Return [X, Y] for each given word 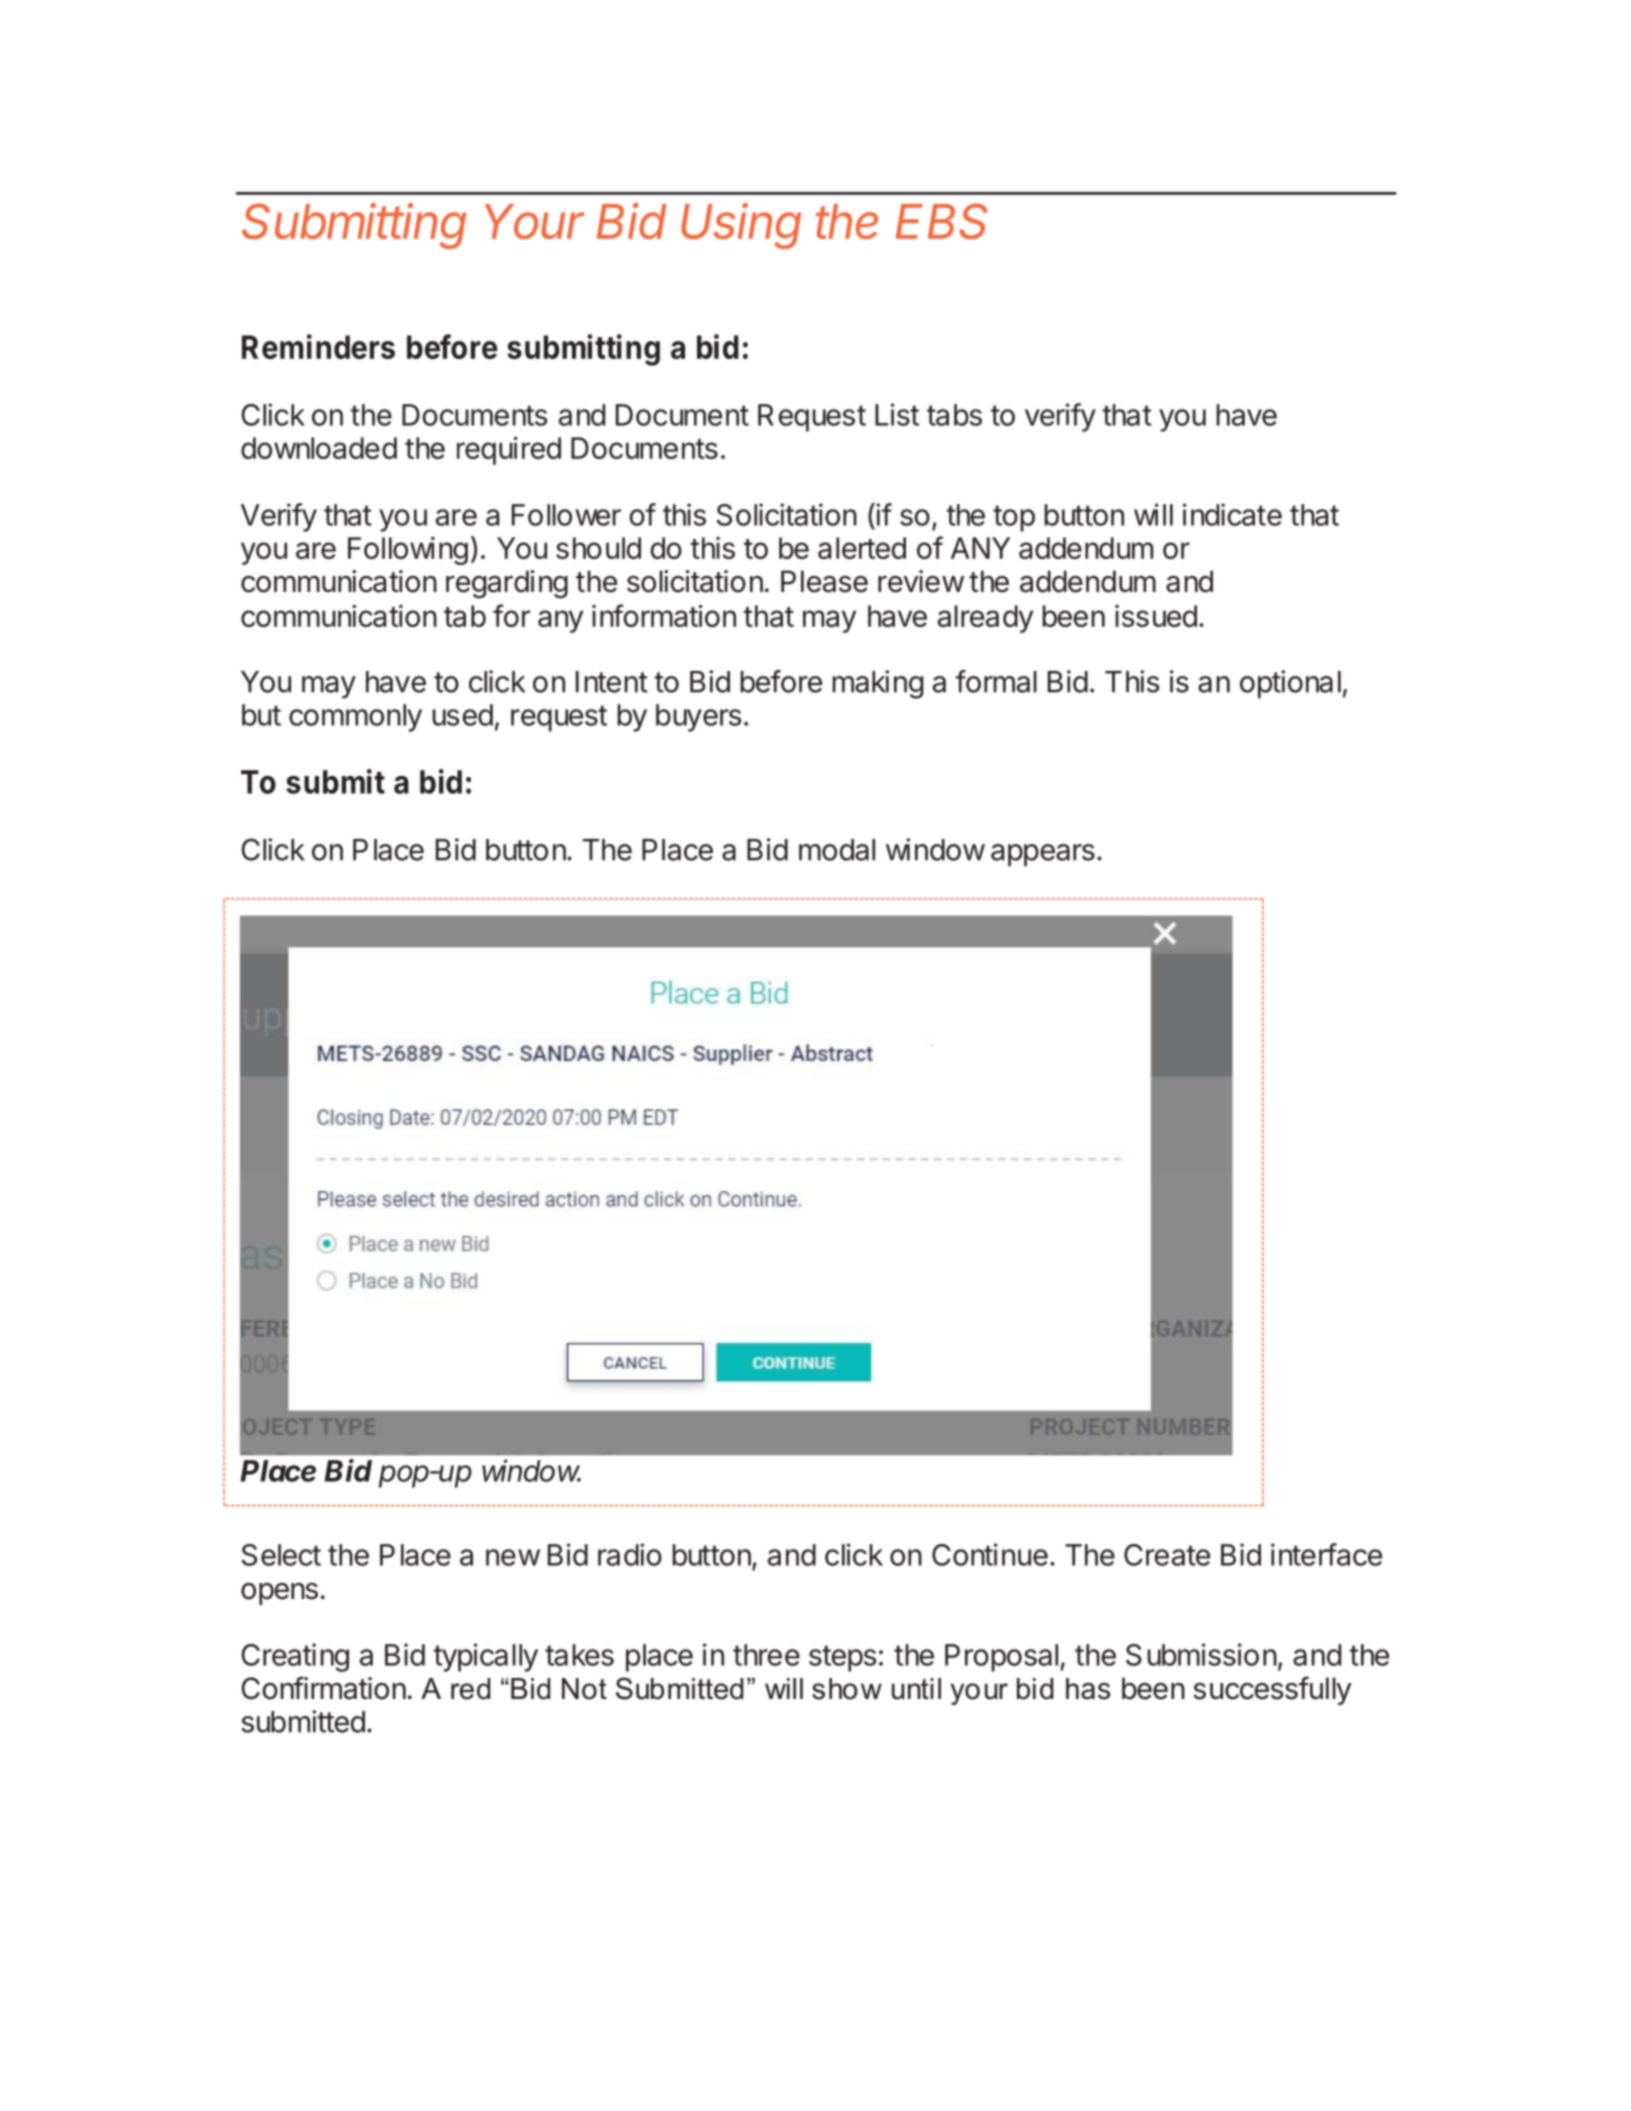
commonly [355, 718]
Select [281, 1555]
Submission [1201, 1654]
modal [837, 850]
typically [486, 1657]
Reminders [318, 346]
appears [1043, 855]
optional [1290, 684]
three [766, 1655]
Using [741, 226]
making [877, 684]
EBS [941, 221]
